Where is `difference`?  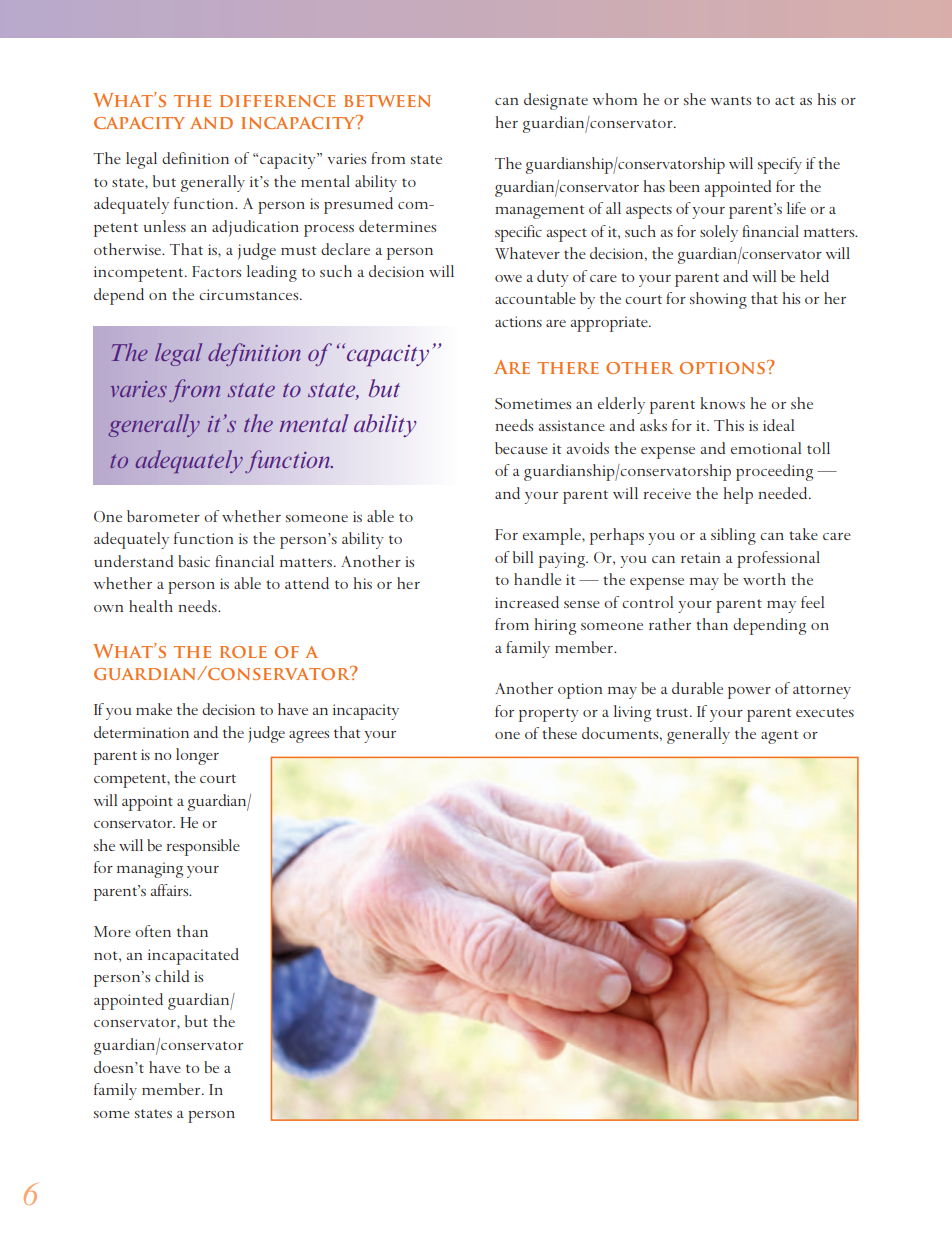
difference is located at coordinates (278, 101).
